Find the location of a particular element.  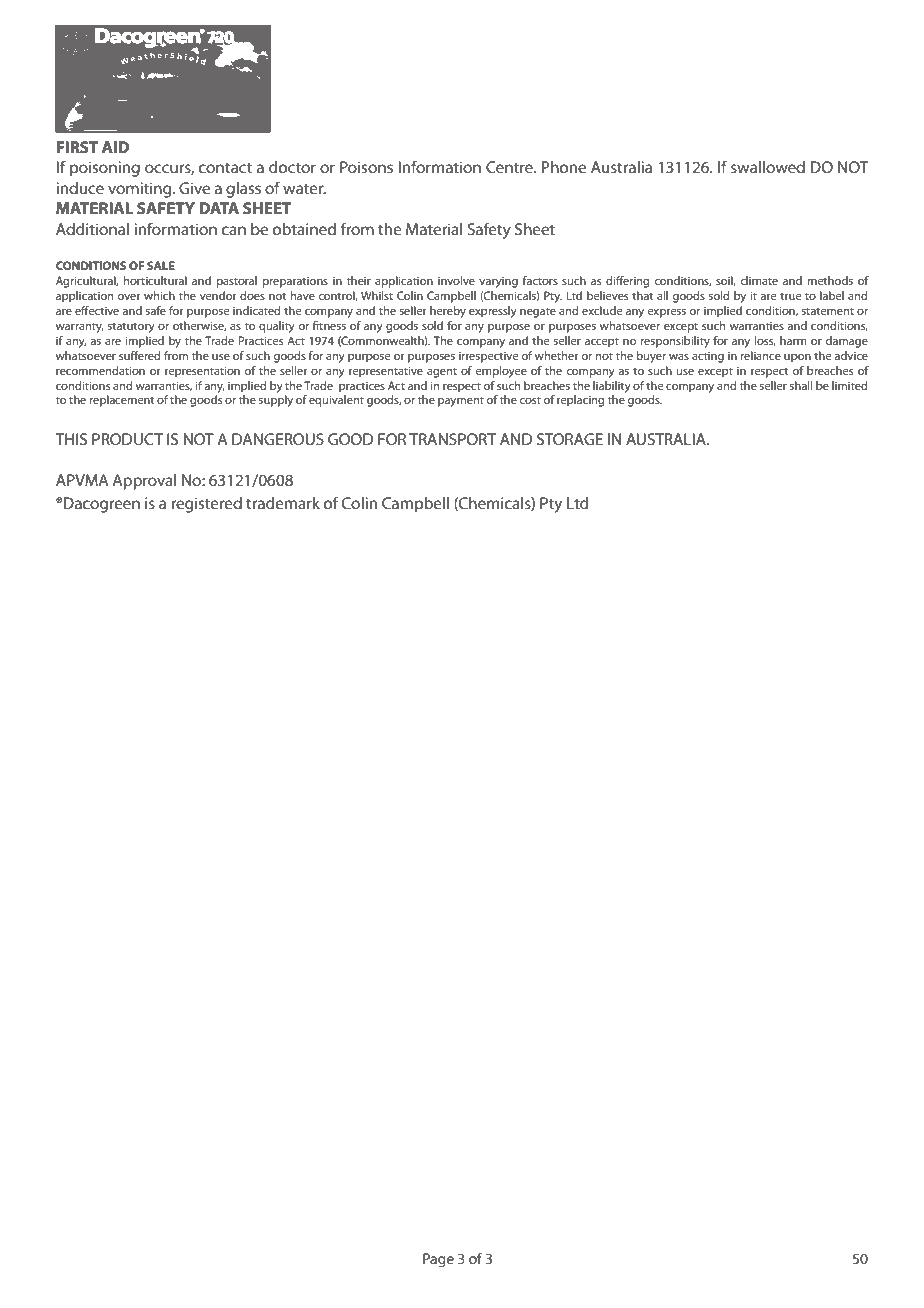

Centre is located at coordinates (510, 167).
